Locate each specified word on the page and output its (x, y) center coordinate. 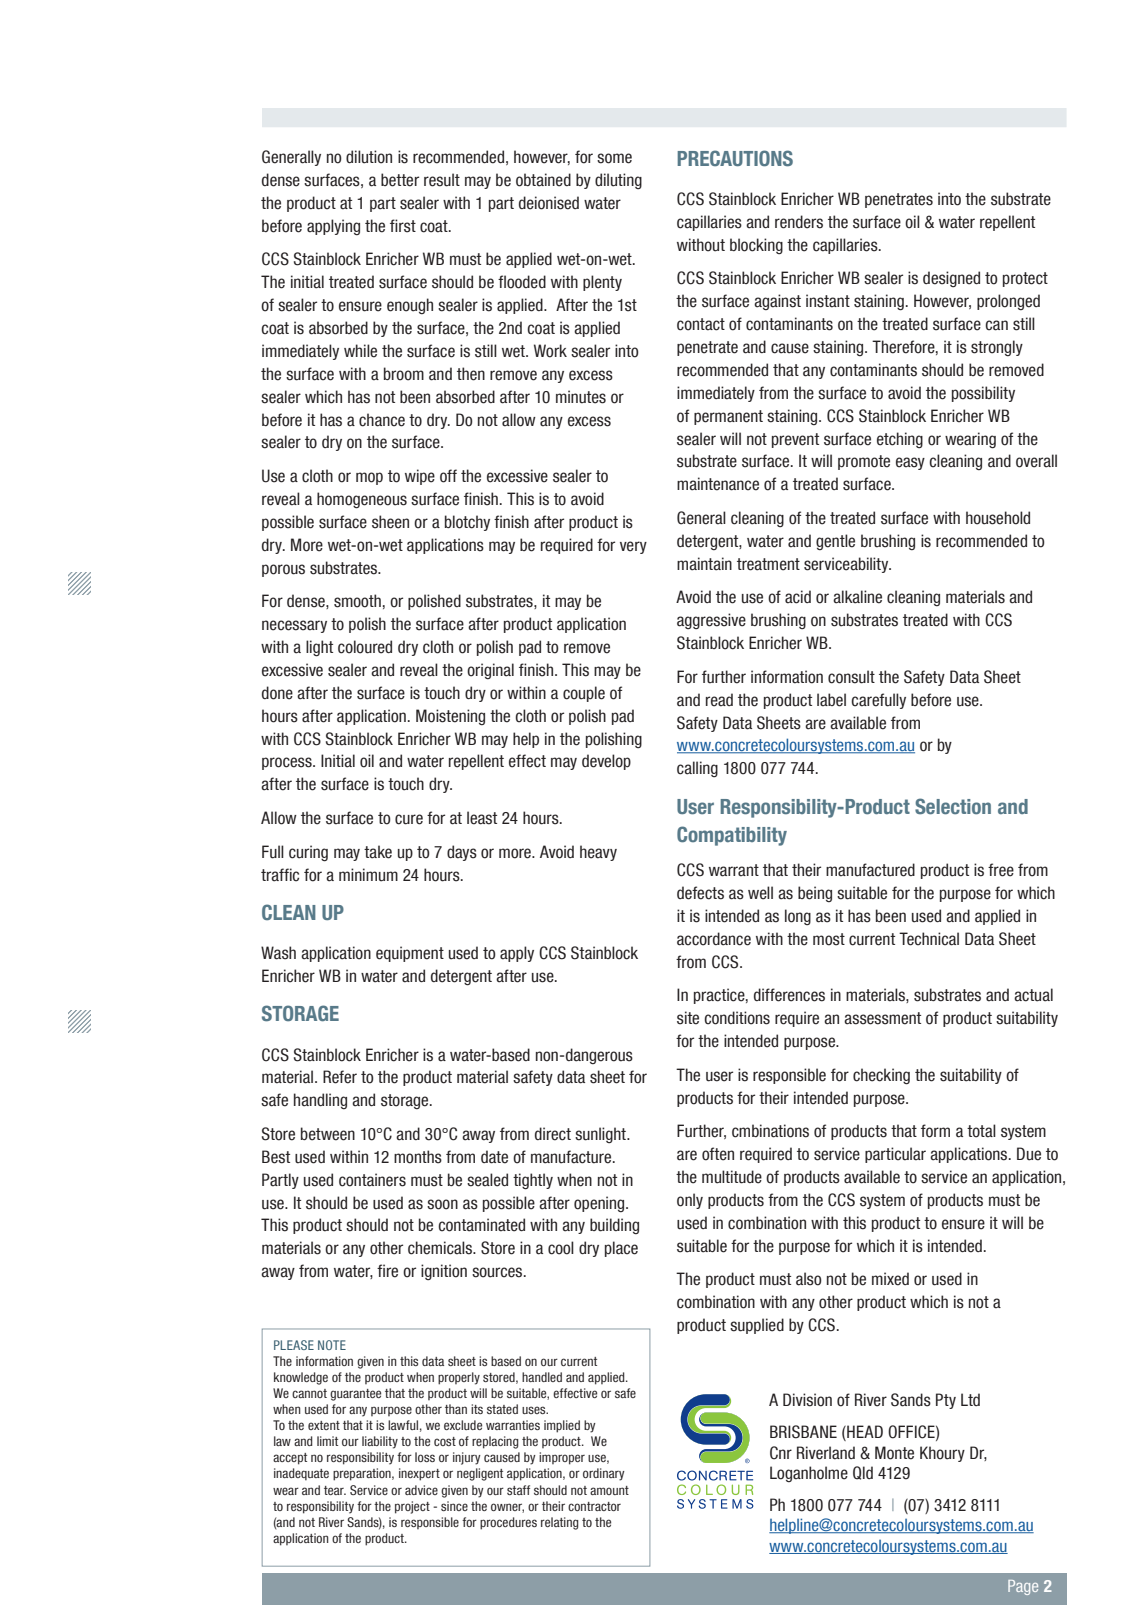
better (400, 180)
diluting (618, 181)
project (412, 1507)
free (1001, 870)
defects (700, 893)
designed (951, 279)
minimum (368, 875)
